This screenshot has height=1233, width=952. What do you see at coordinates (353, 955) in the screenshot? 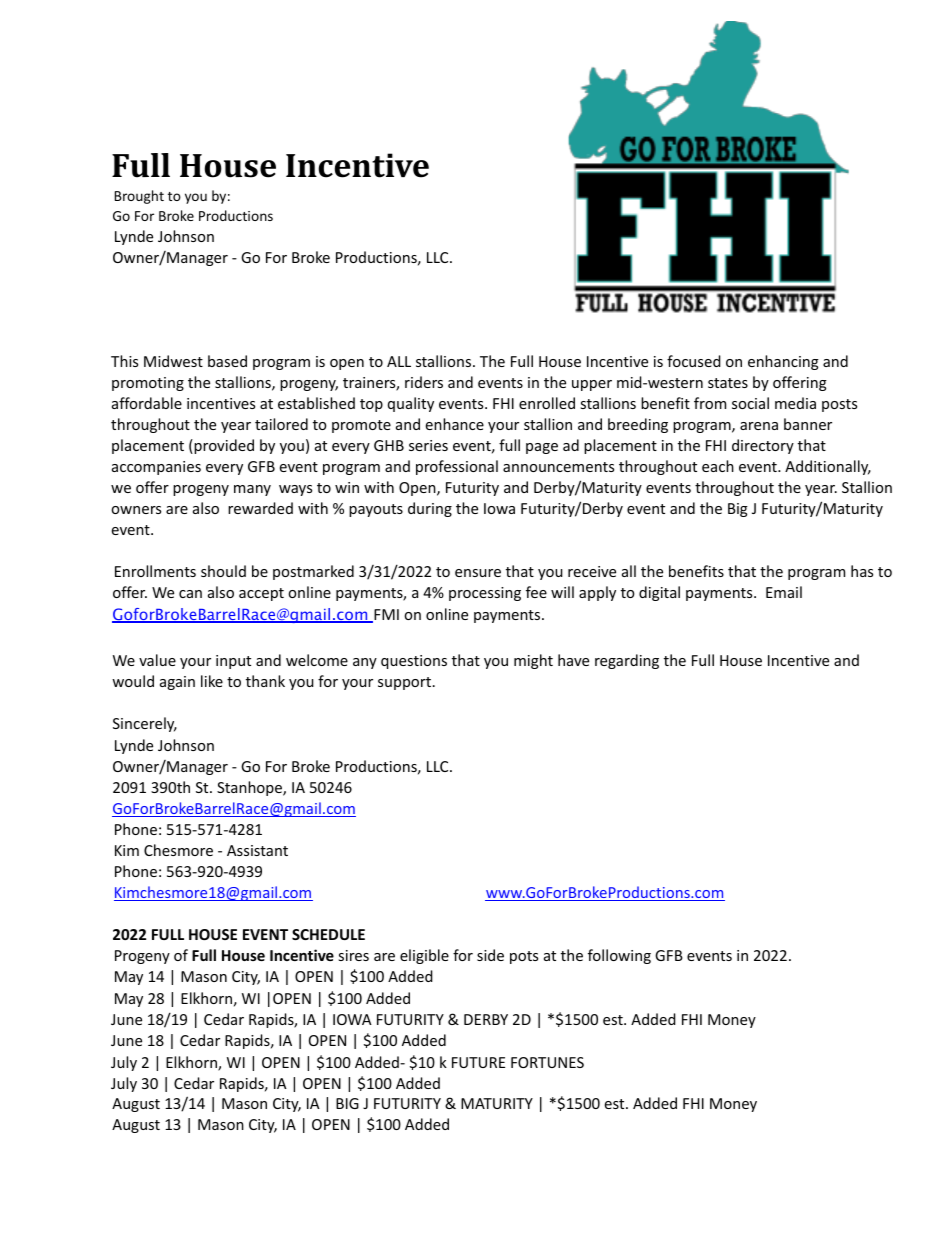
I see `sires` at bounding box center [353, 955].
